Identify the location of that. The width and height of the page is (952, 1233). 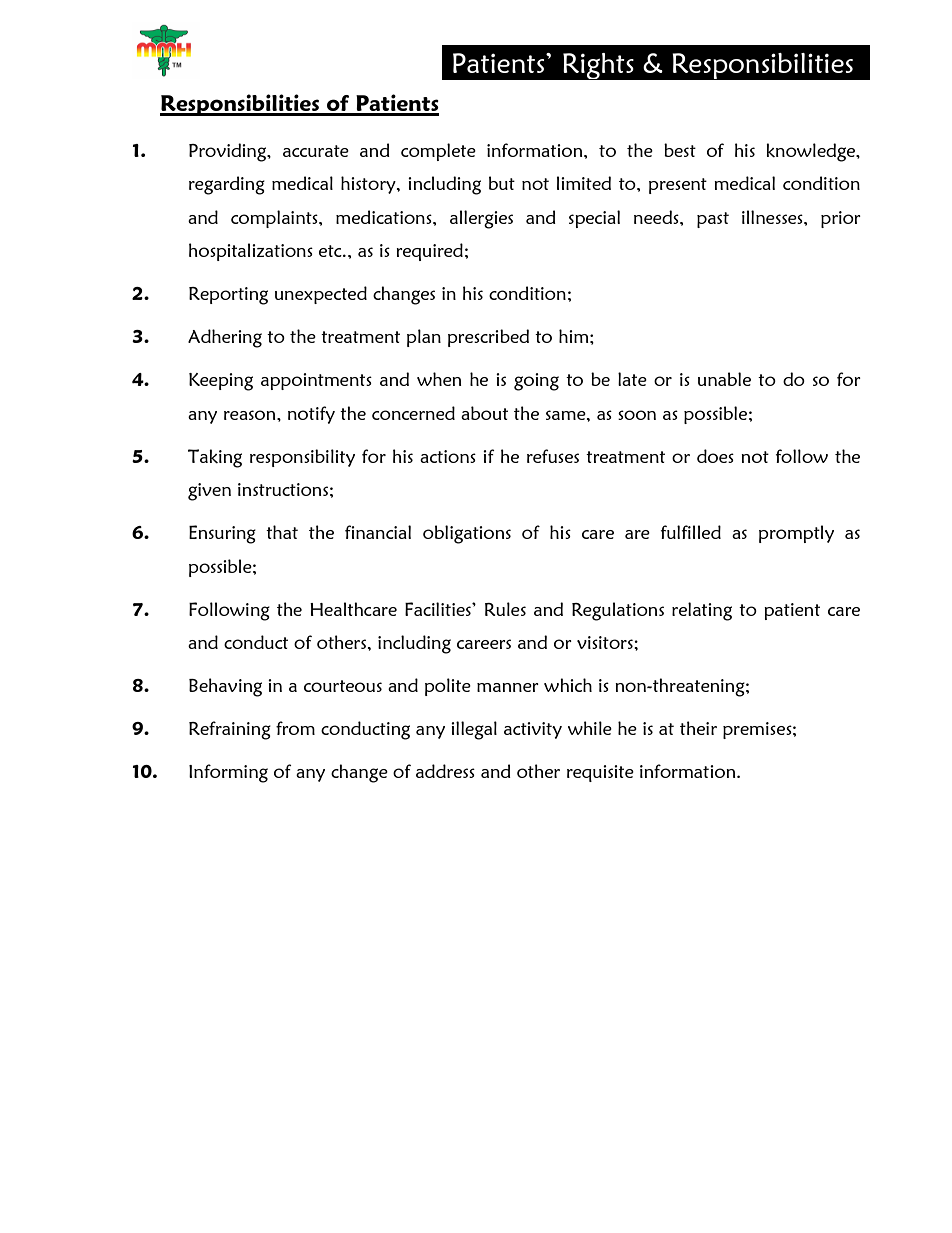
(282, 532).
